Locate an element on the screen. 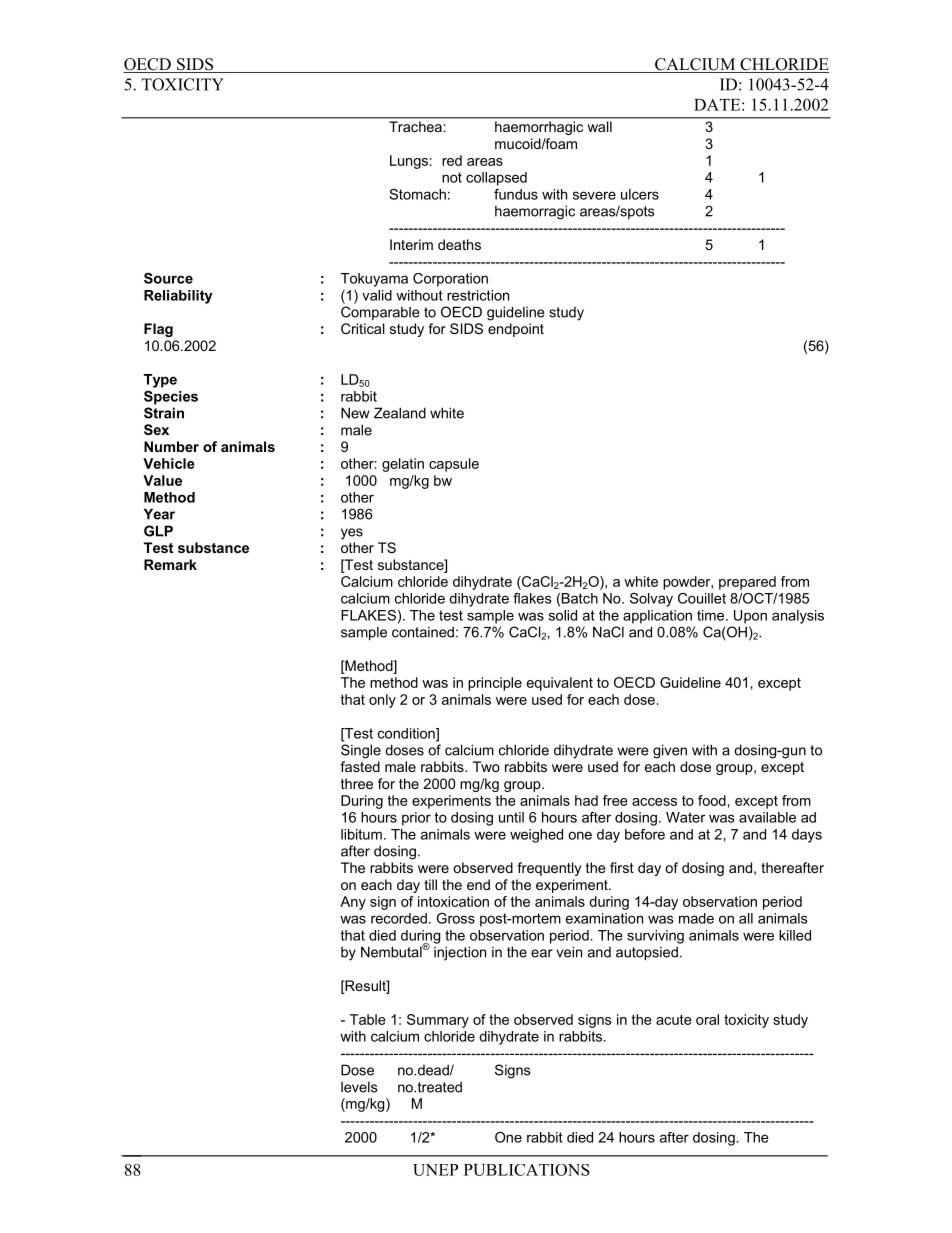 Image resolution: width=952 pixels, height=1233 pixels. collapsed is located at coordinates (496, 179).
